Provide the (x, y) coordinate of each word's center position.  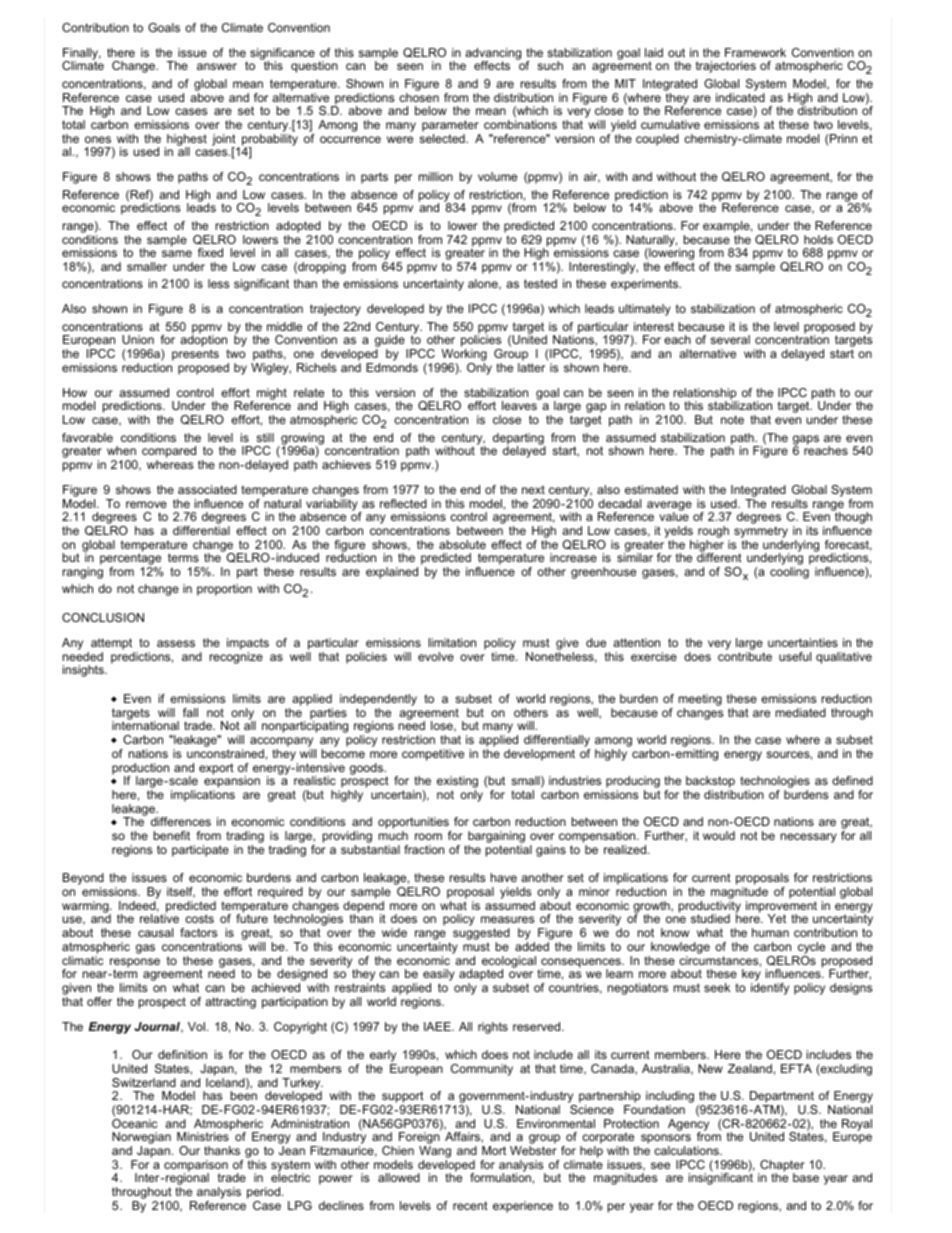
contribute (745, 656)
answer (217, 66)
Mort (494, 1150)
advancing (493, 55)
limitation (452, 642)
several (730, 339)
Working (464, 356)
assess (176, 643)
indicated (740, 97)
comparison (196, 1167)
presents (195, 355)
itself (181, 892)
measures (507, 919)
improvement (781, 908)
